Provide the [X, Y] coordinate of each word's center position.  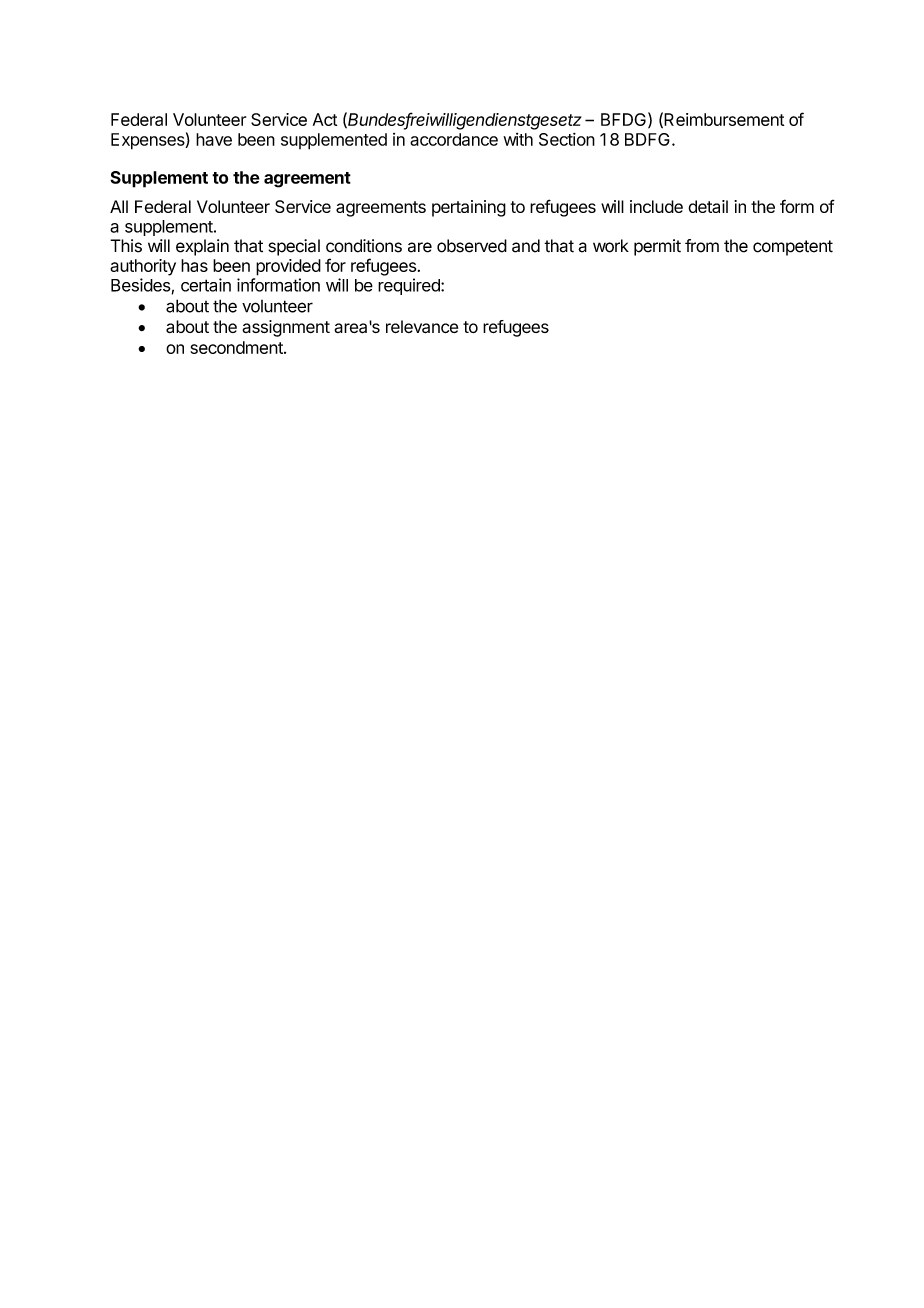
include [656, 206]
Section [567, 139]
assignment [286, 328]
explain [202, 247]
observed [472, 246]
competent [793, 248]
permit [657, 247]
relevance [422, 327]
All [119, 206]
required [410, 286]
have [214, 139]
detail [708, 206]
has [194, 265]
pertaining [469, 208]
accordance [454, 139]
